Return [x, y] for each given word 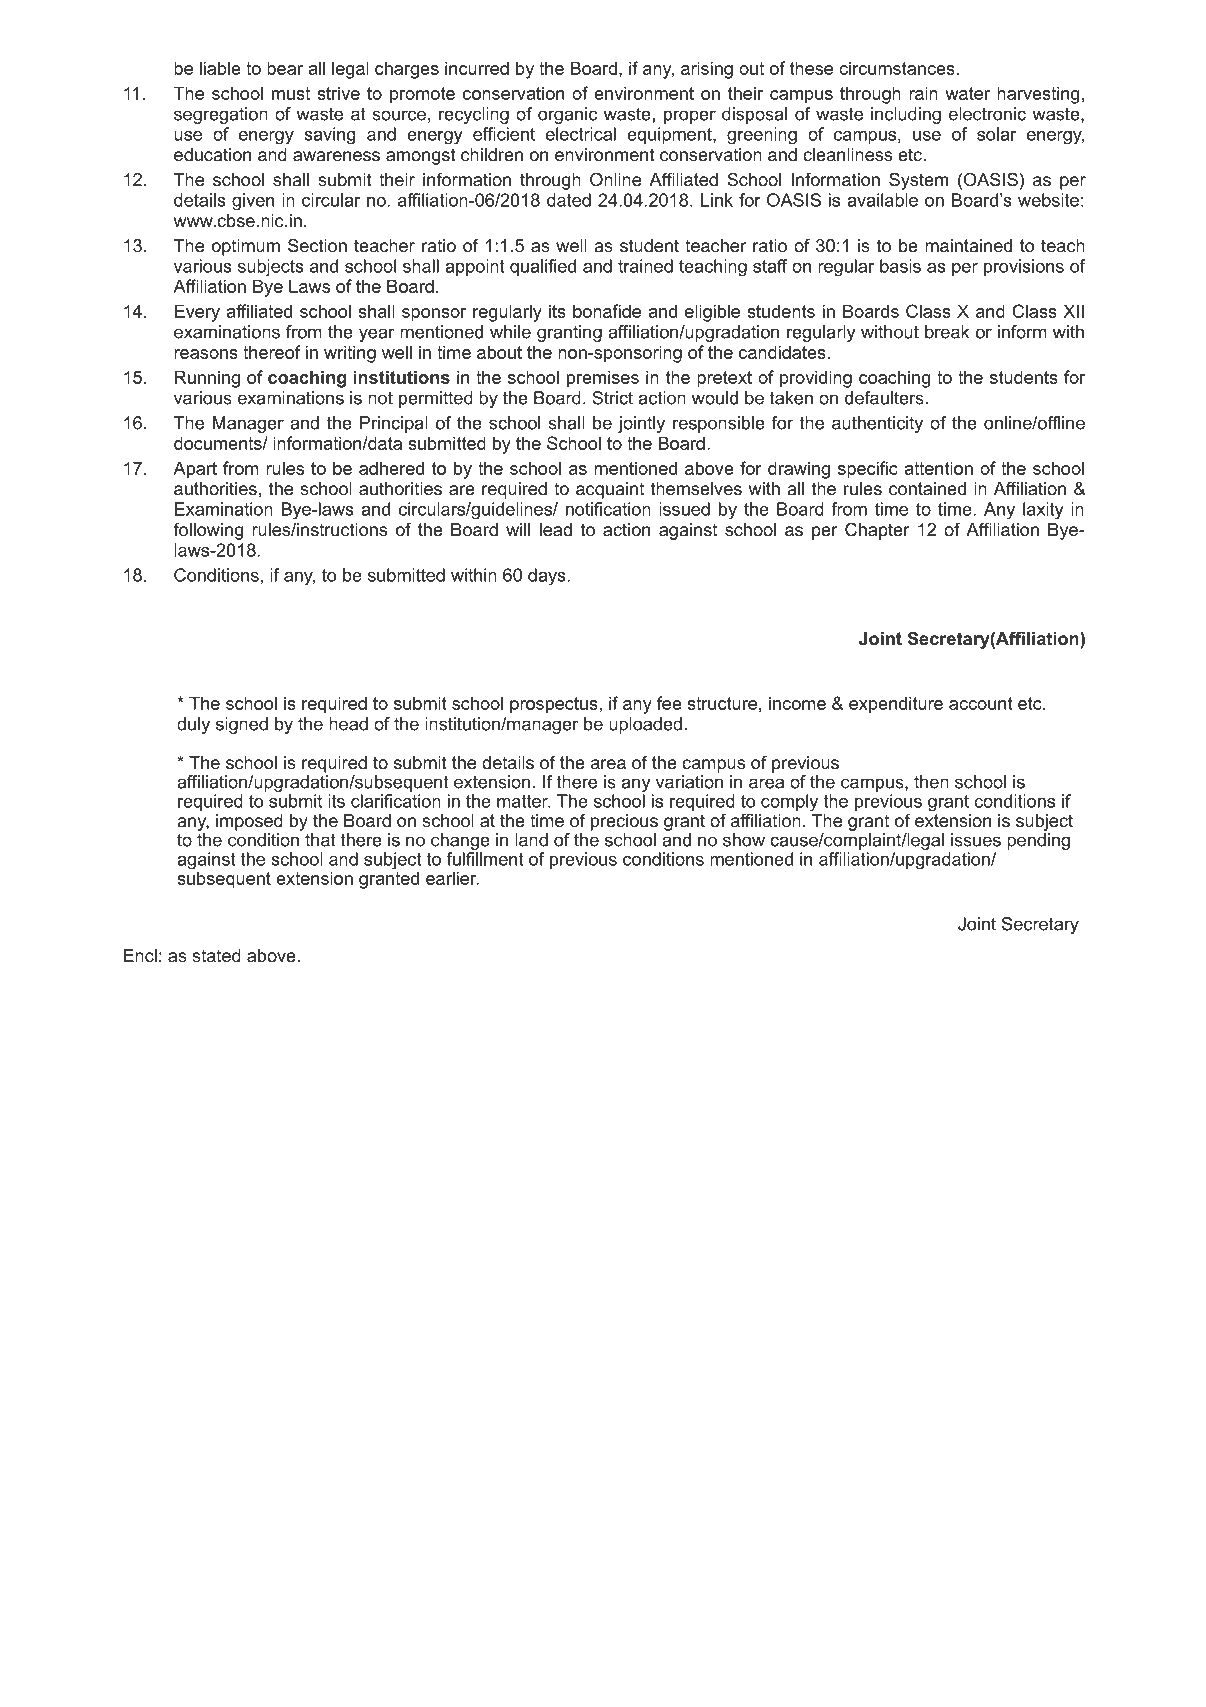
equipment [670, 135]
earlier [452, 878]
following [208, 531]
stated [216, 956]
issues [976, 840]
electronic [987, 114]
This [393, 1632]
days [547, 577]
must [291, 93]
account [981, 703]
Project [684, 1633]
